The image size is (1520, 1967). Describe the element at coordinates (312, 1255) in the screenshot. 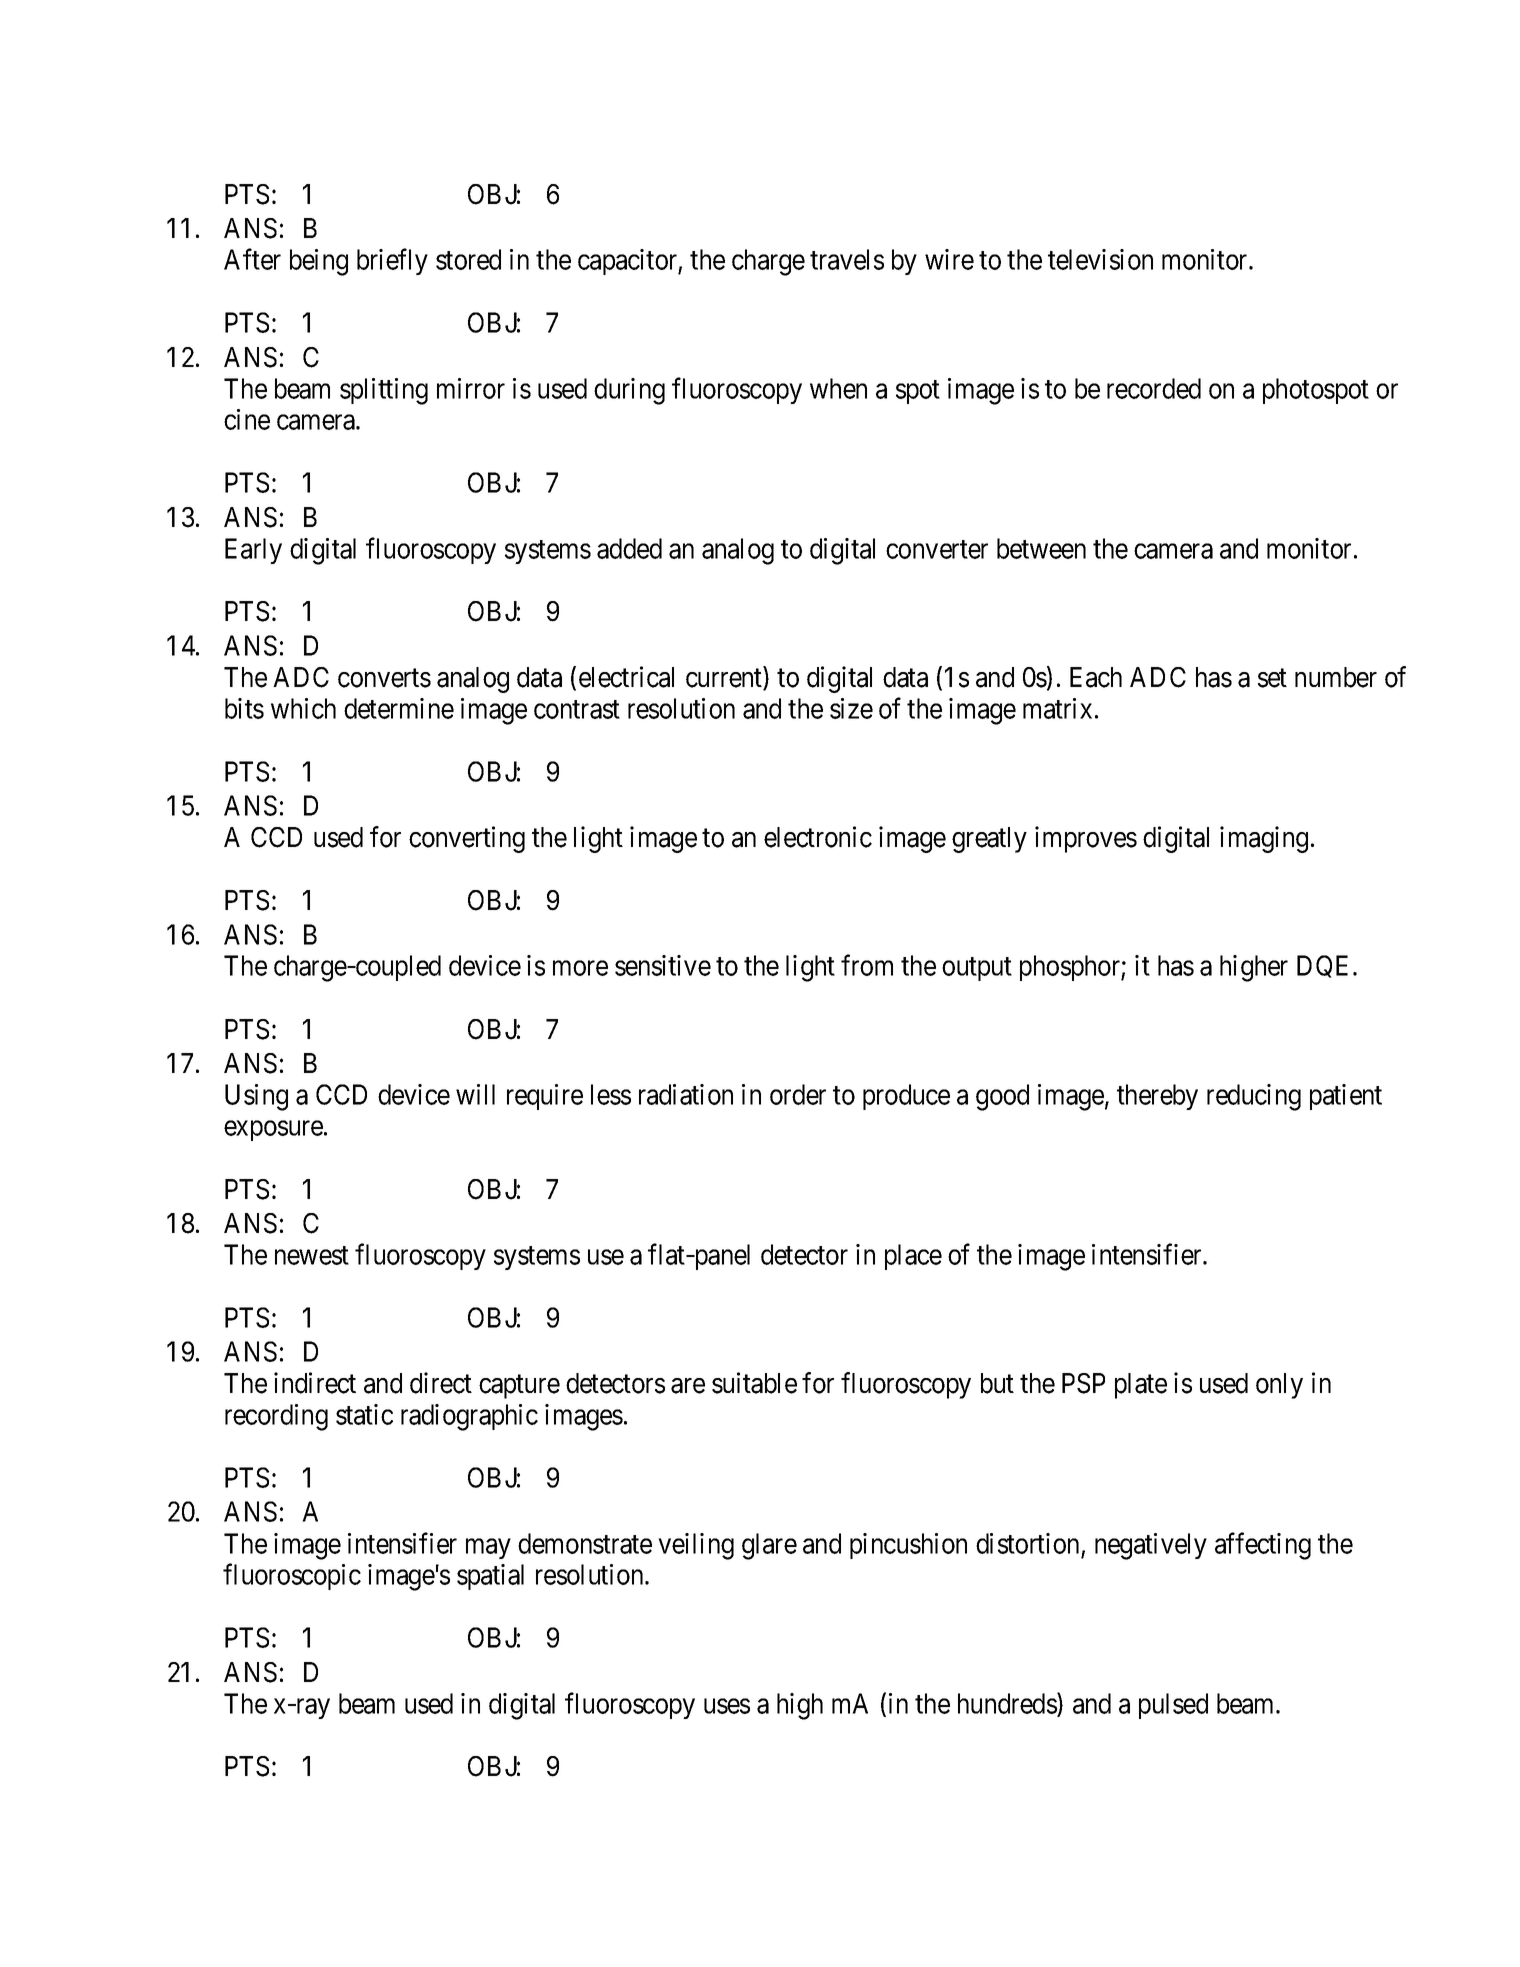

I see `newest` at that location.
